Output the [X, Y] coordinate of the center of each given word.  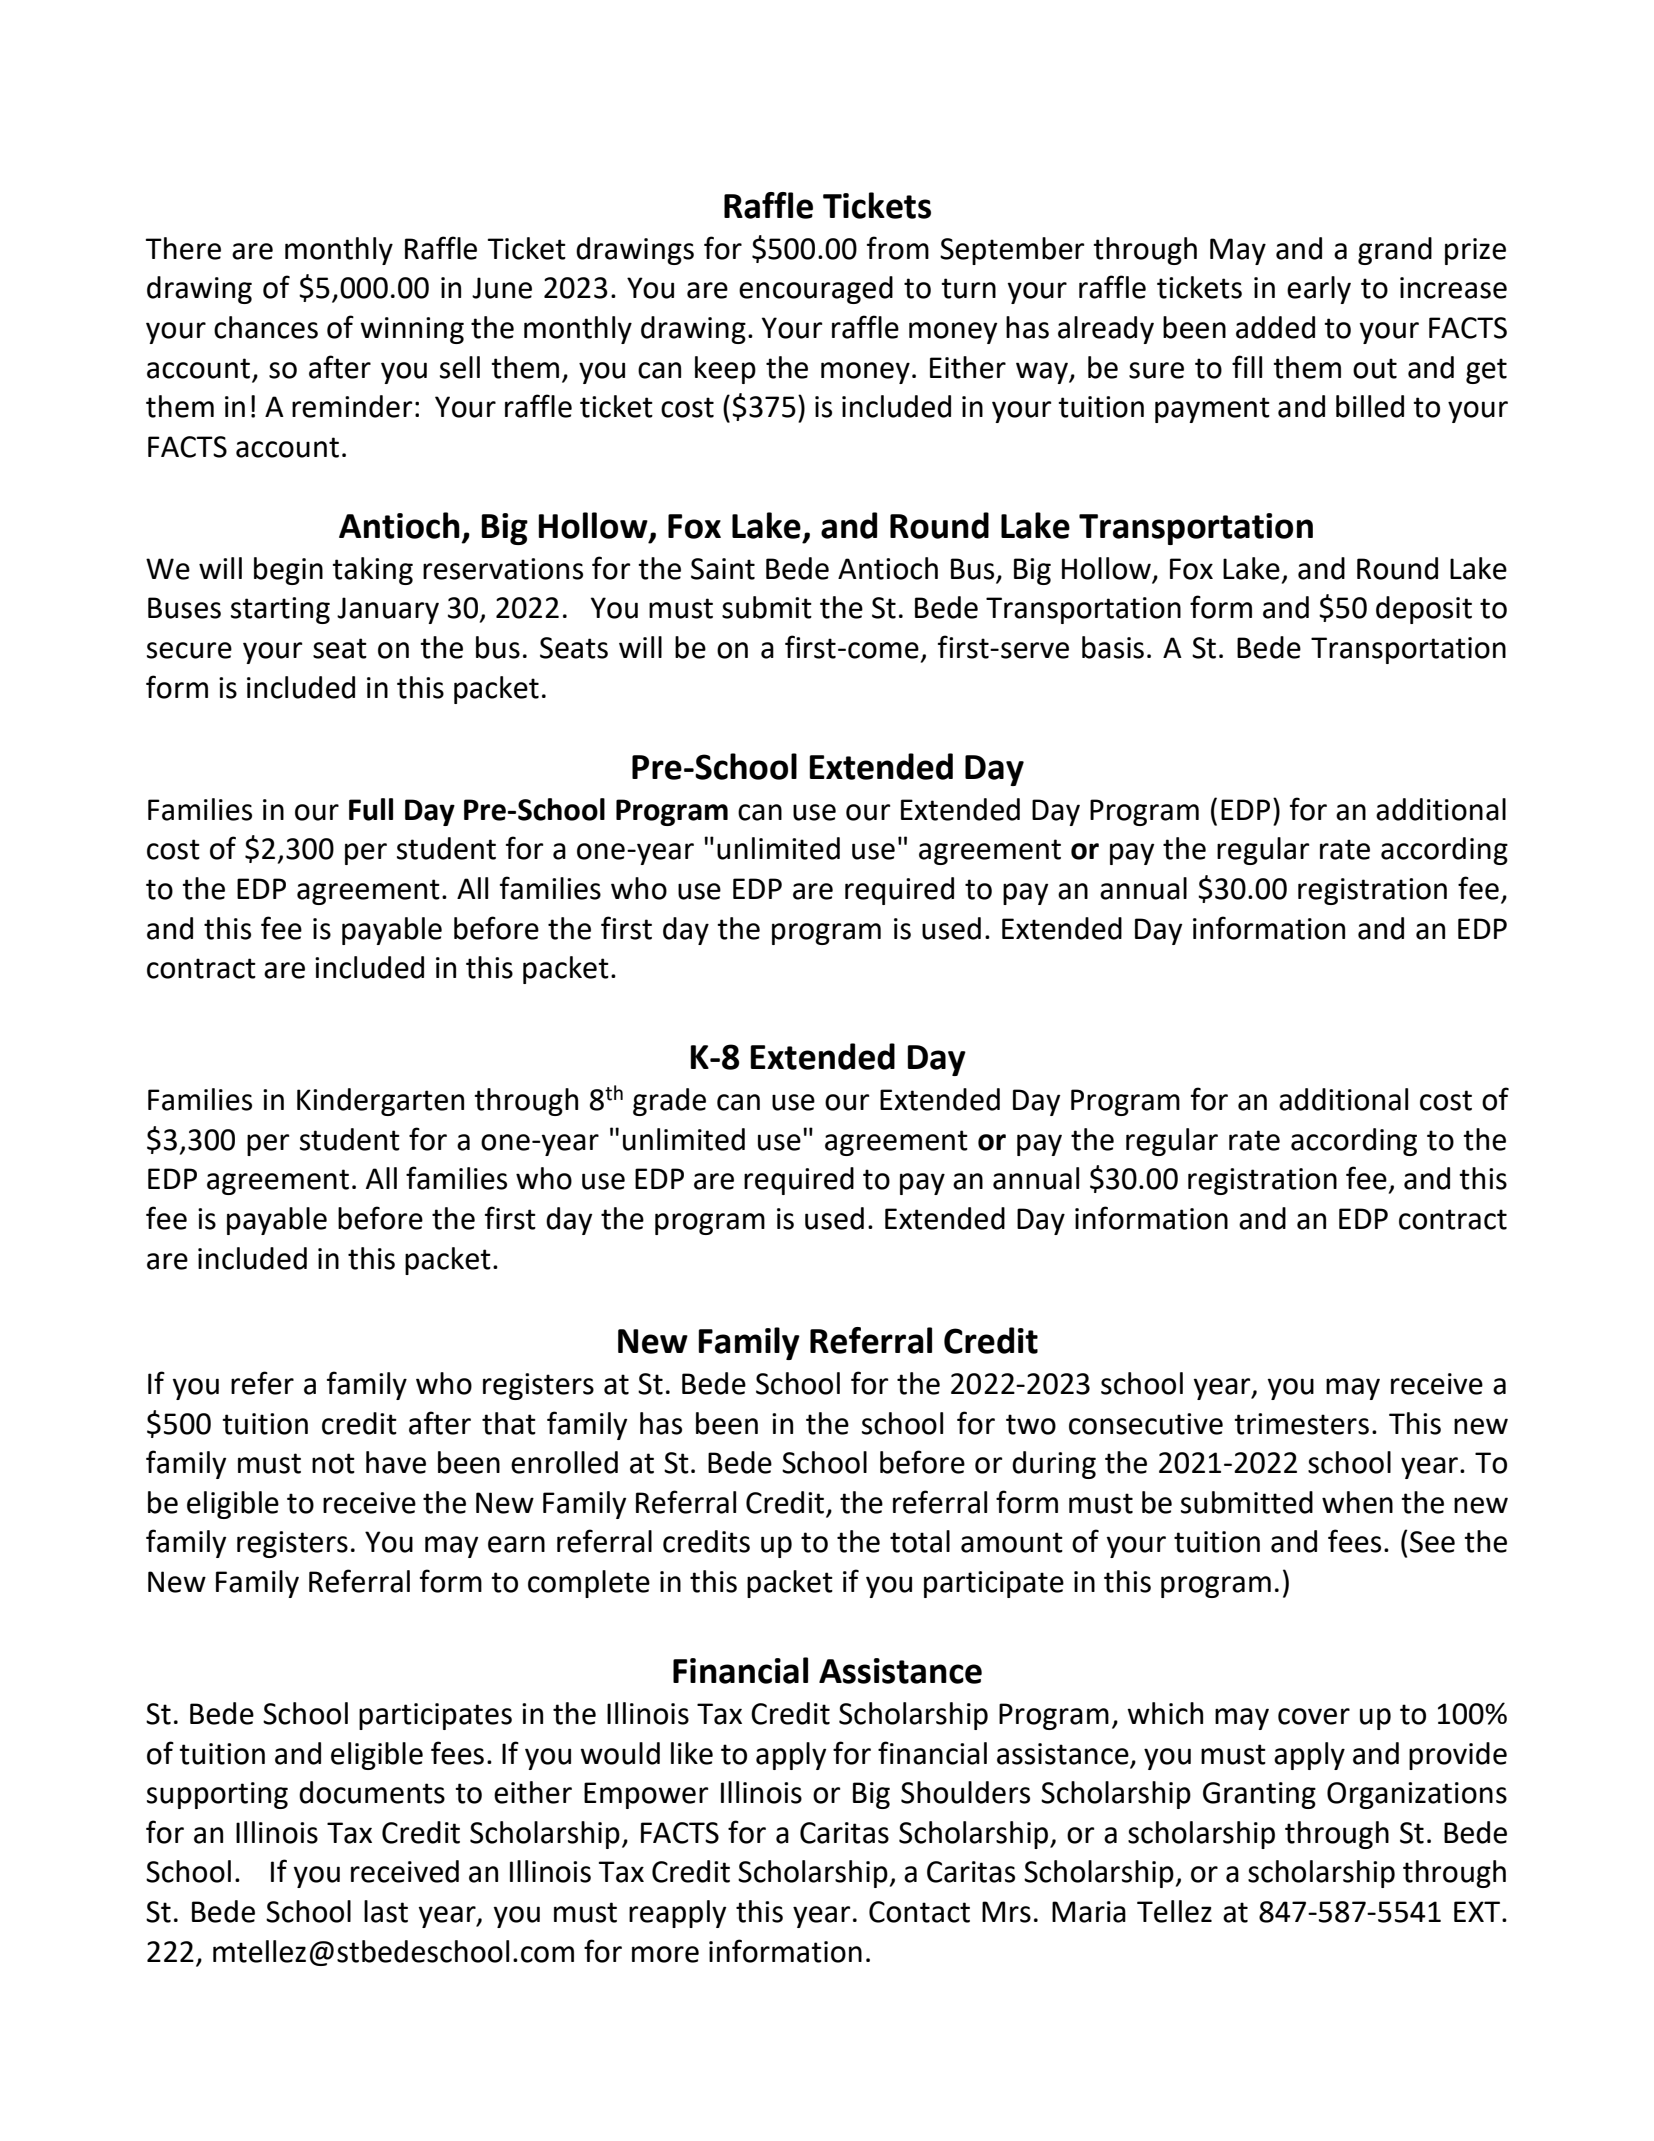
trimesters [1301, 1424]
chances [266, 327]
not [333, 1463]
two [1031, 1424]
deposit [1424, 610]
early [1319, 290]
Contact [919, 1912]
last [386, 1911]
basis [1113, 647]
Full [371, 809]
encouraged [816, 290]
